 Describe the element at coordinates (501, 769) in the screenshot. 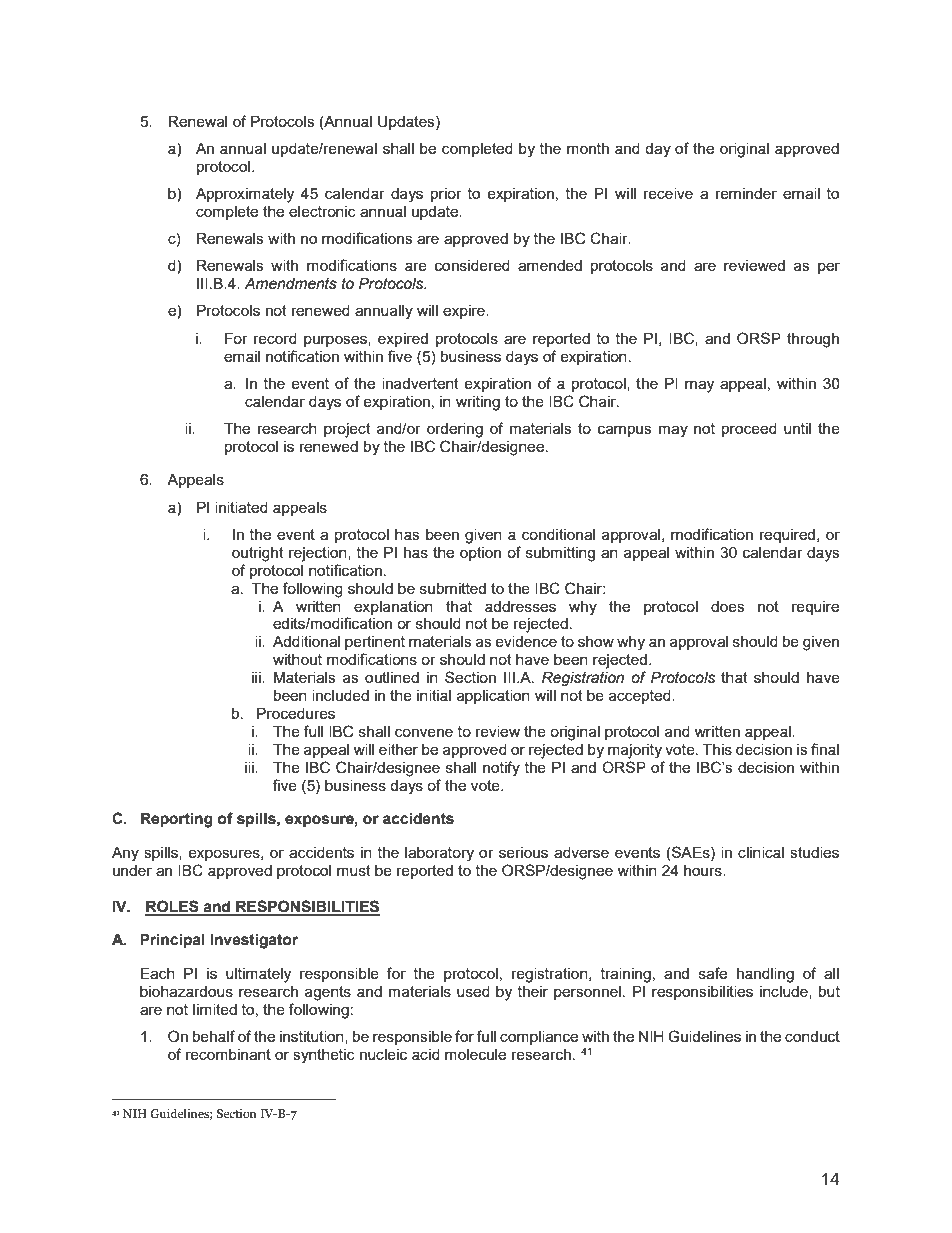

I see `notify` at that location.
